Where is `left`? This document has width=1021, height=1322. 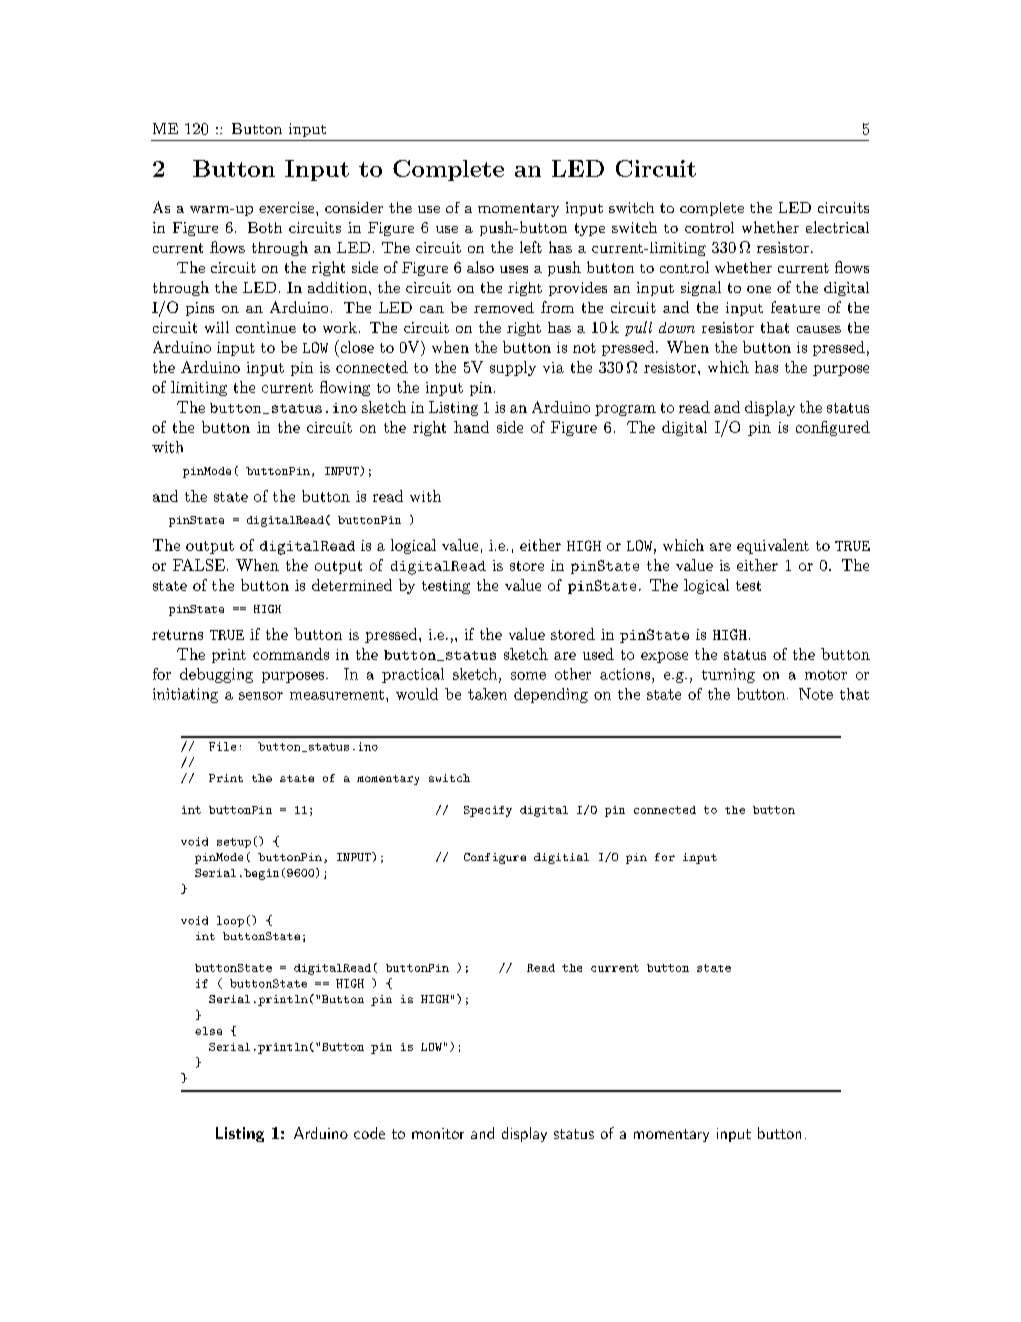
left is located at coordinates (531, 247).
